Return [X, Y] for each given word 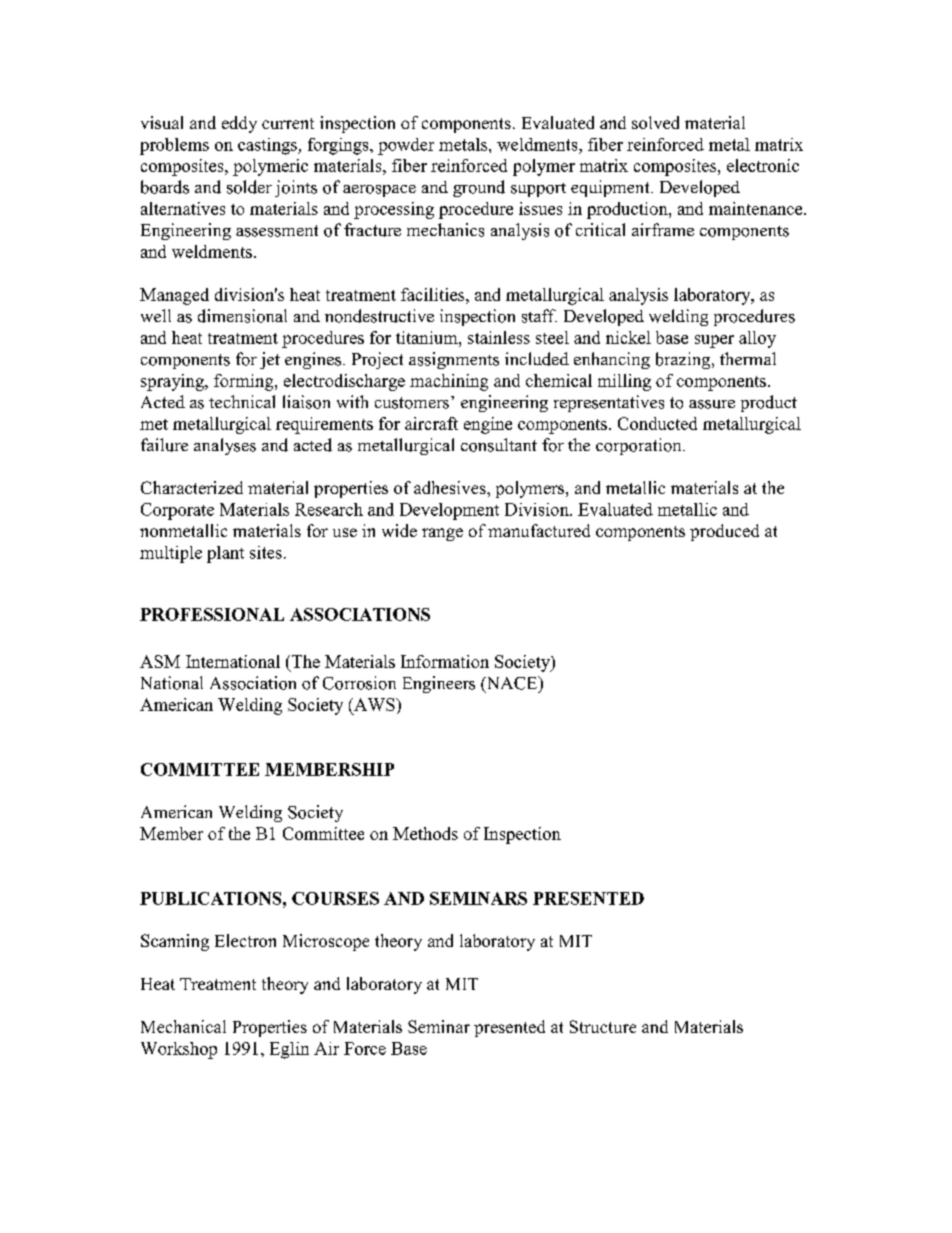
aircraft [431, 423]
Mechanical [183, 1026]
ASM [160, 661]
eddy [239, 124]
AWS [374, 704]
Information [445, 661]
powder [406, 146]
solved [655, 122]
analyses [225, 446]
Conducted [657, 423]
